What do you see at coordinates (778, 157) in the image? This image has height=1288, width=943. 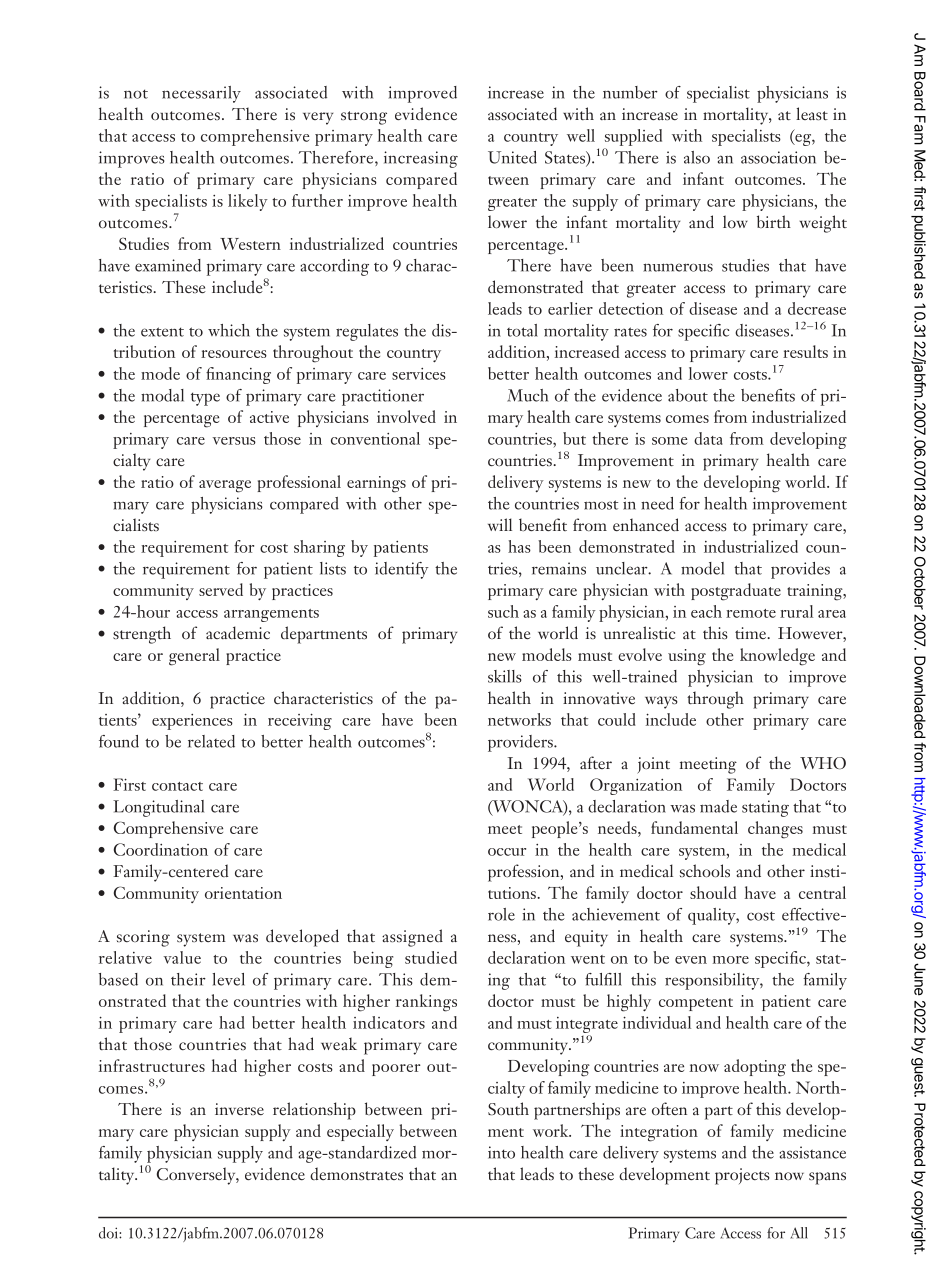 I see `association` at bounding box center [778, 157].
